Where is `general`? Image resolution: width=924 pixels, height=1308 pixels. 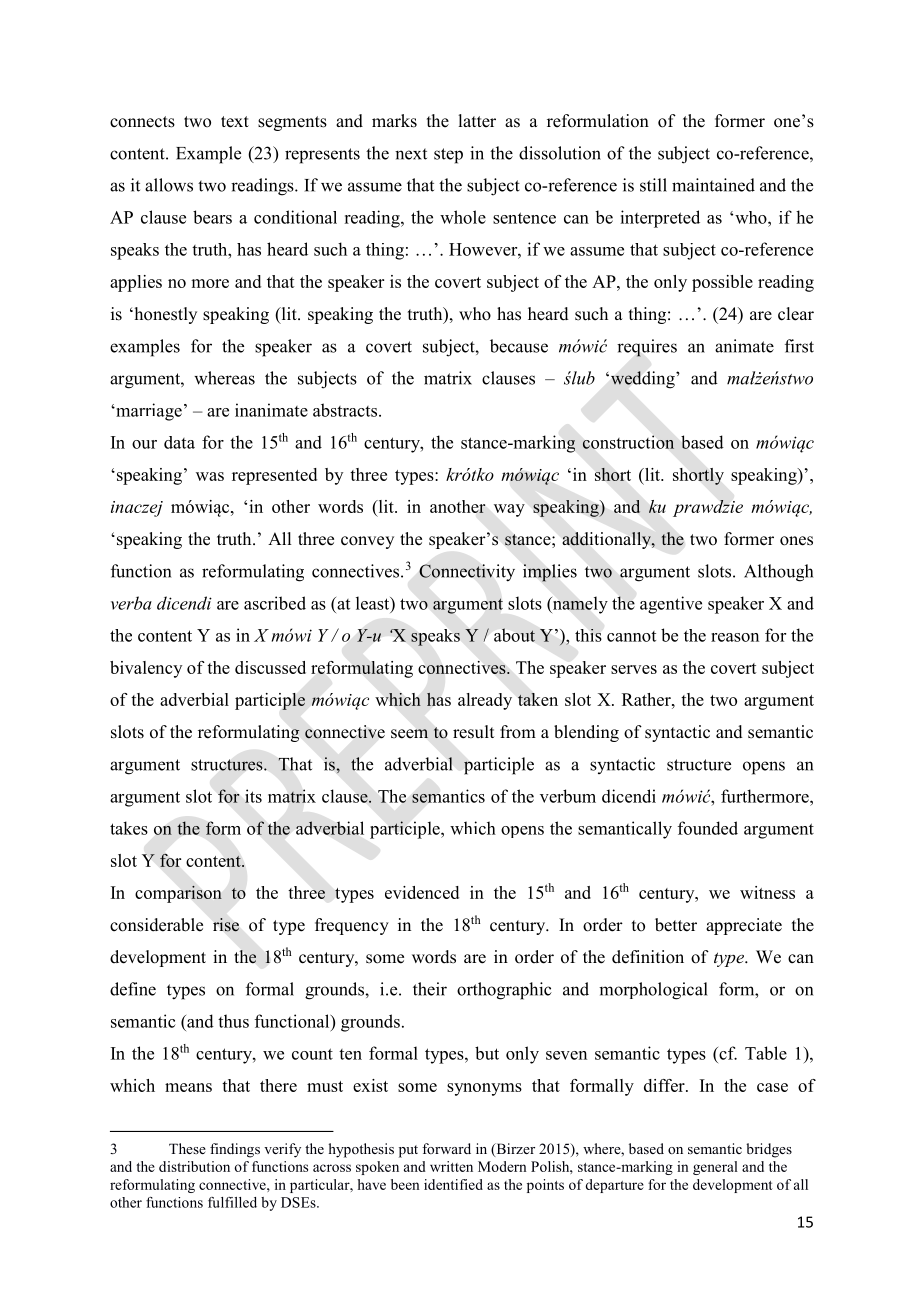
general is located at coordinates (715, 1168).
